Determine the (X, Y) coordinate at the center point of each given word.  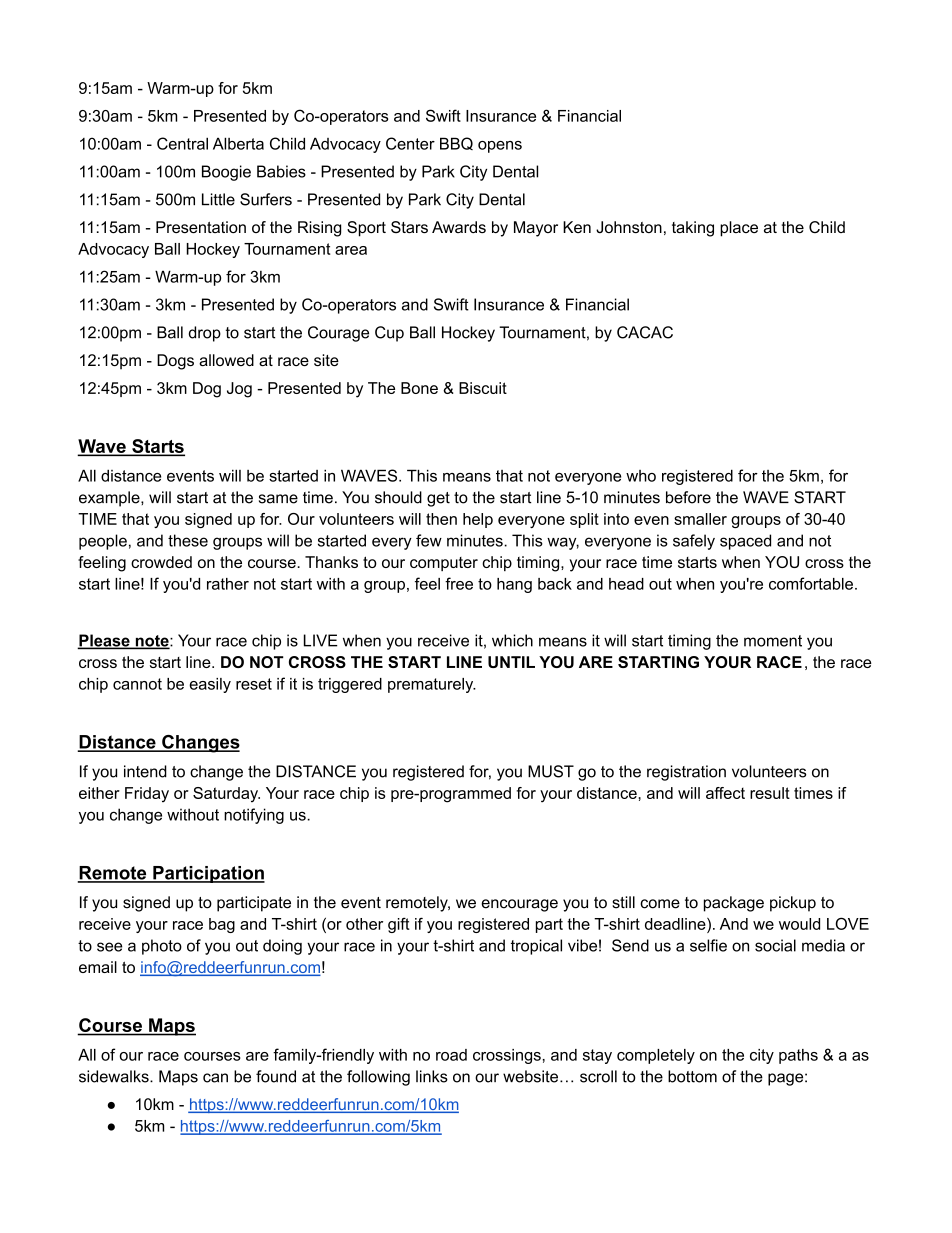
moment (773, 641)
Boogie (226, 173)
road (451, 1055)
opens (500, 147)
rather (228, 584)
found (276, 1076)
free (459, 583)
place (739, 229)
